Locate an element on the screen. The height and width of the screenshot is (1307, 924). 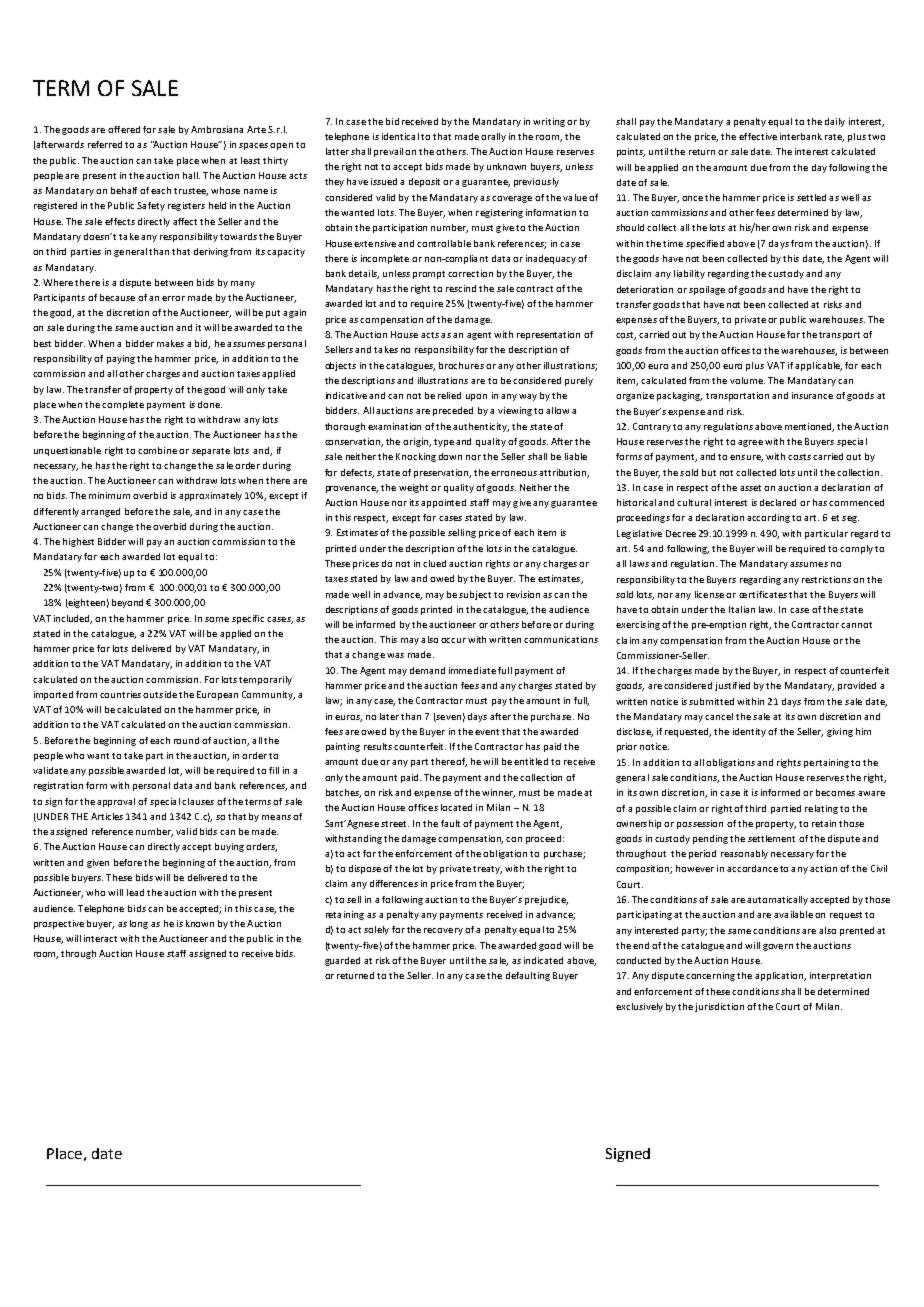
pertaining is located at coordinates (826, 763).
